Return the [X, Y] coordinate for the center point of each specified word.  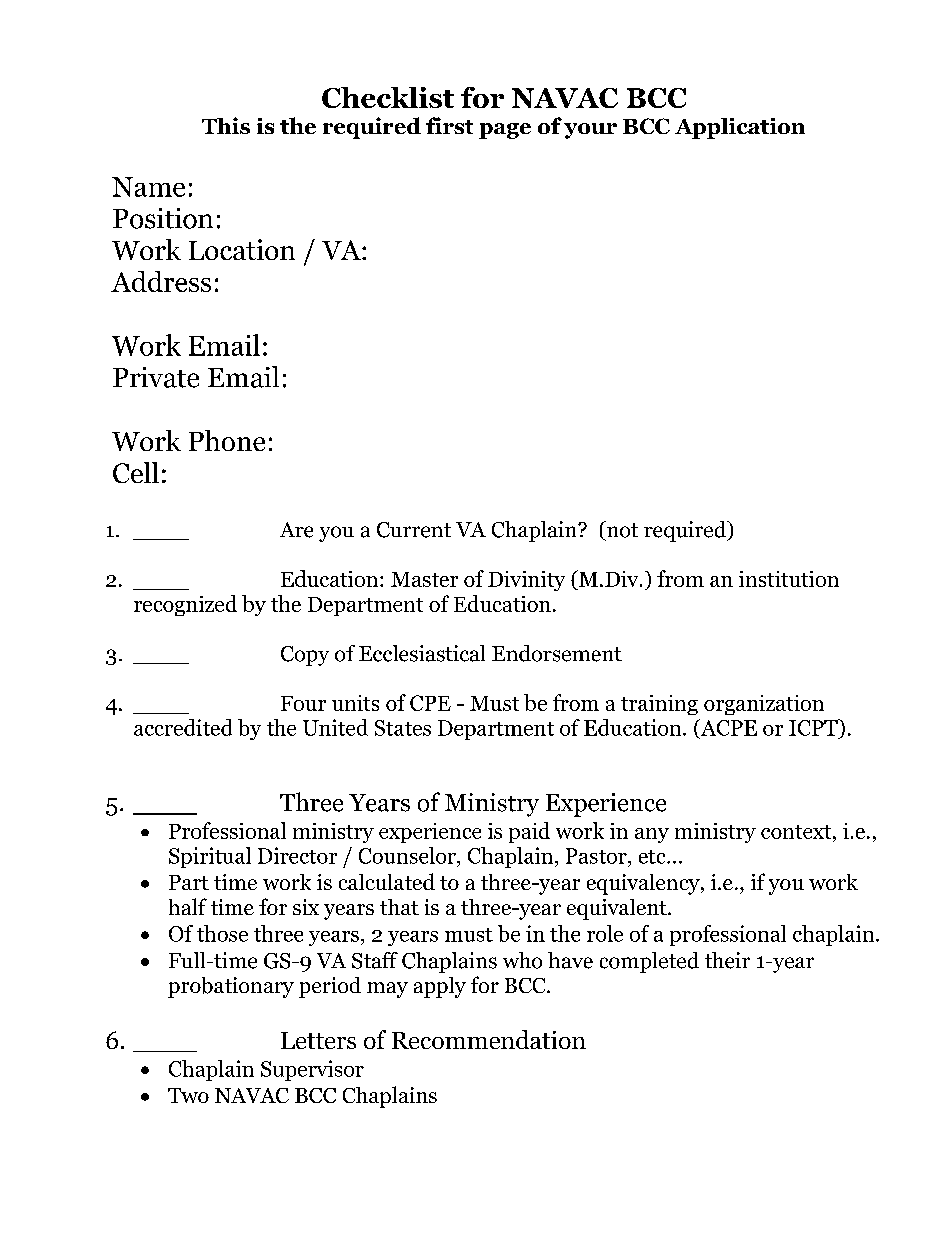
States [403, 728]
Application [740, 128]
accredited [183, 727]
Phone [227, 440]
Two [188, 1095]
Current [414, 530]
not [621, 529]
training [659, 705]
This [226, 125]
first [449, 125]
